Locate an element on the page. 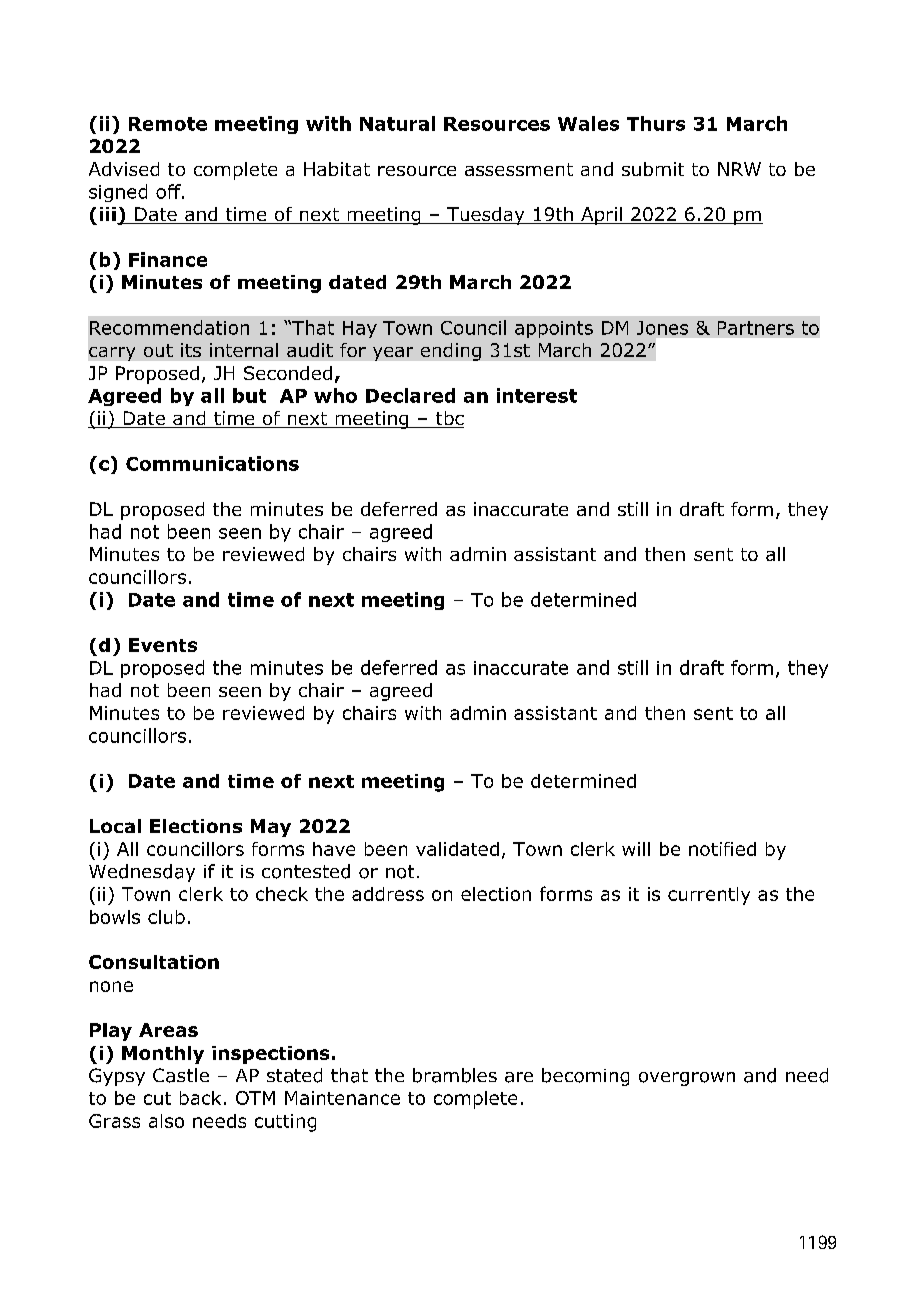  Remote is located at coordinates (168, 124).
